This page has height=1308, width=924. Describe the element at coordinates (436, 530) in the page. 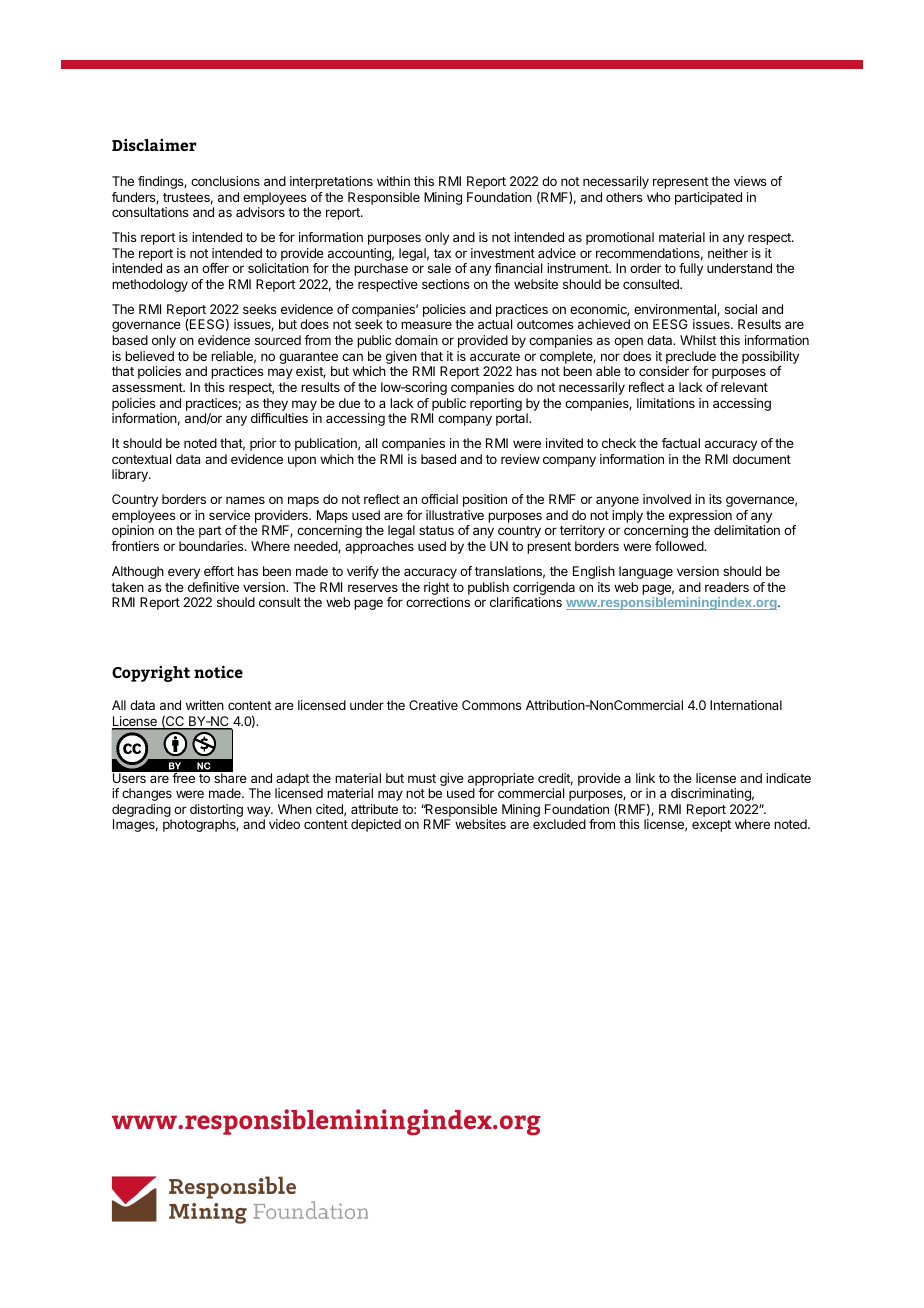

I see `status` at that location.
